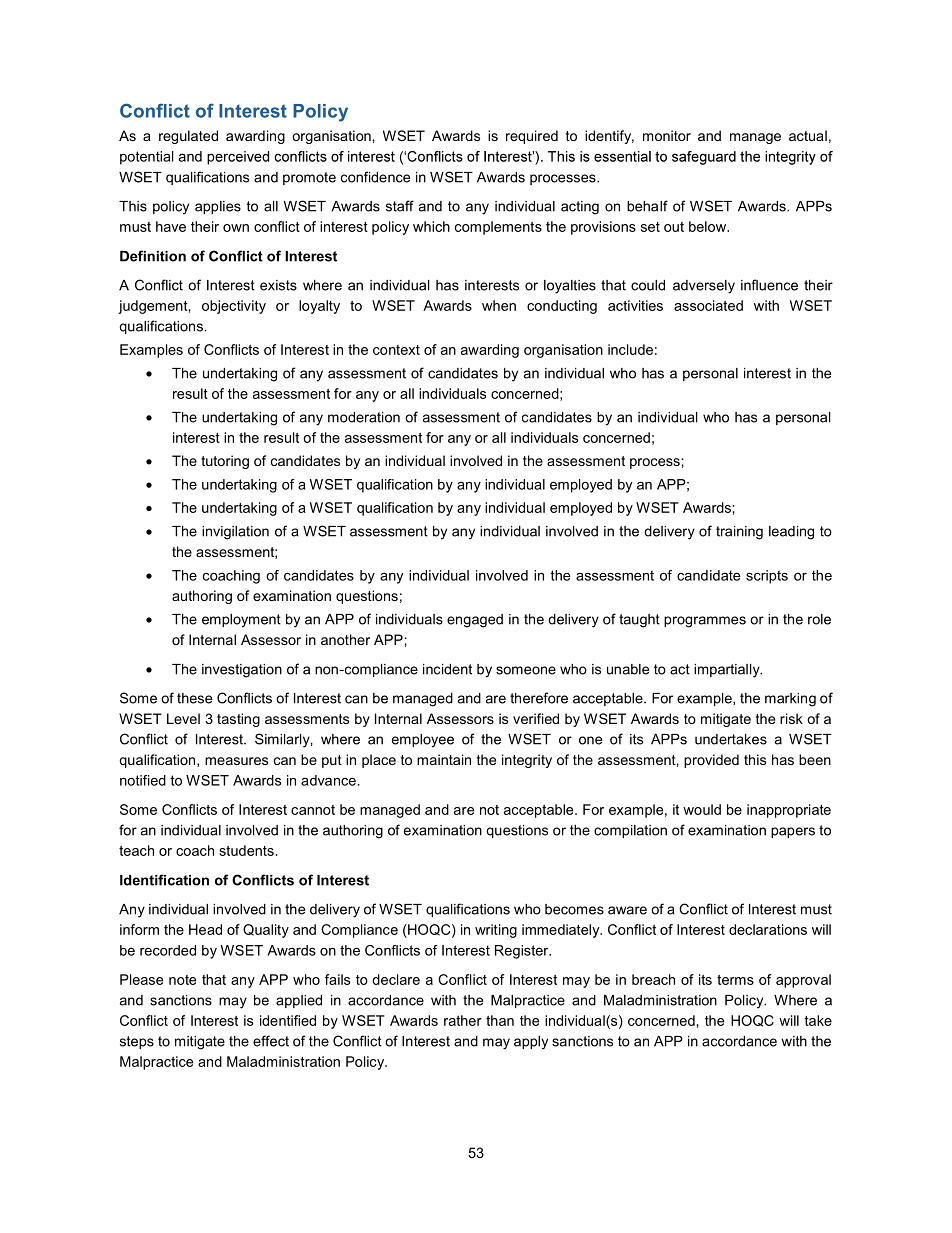 Image resolution: width=952 pixels, height=1233 pixels. Describe the element at coordinates (234, 307) in the screenshot. I see `objectivity` at that location.
